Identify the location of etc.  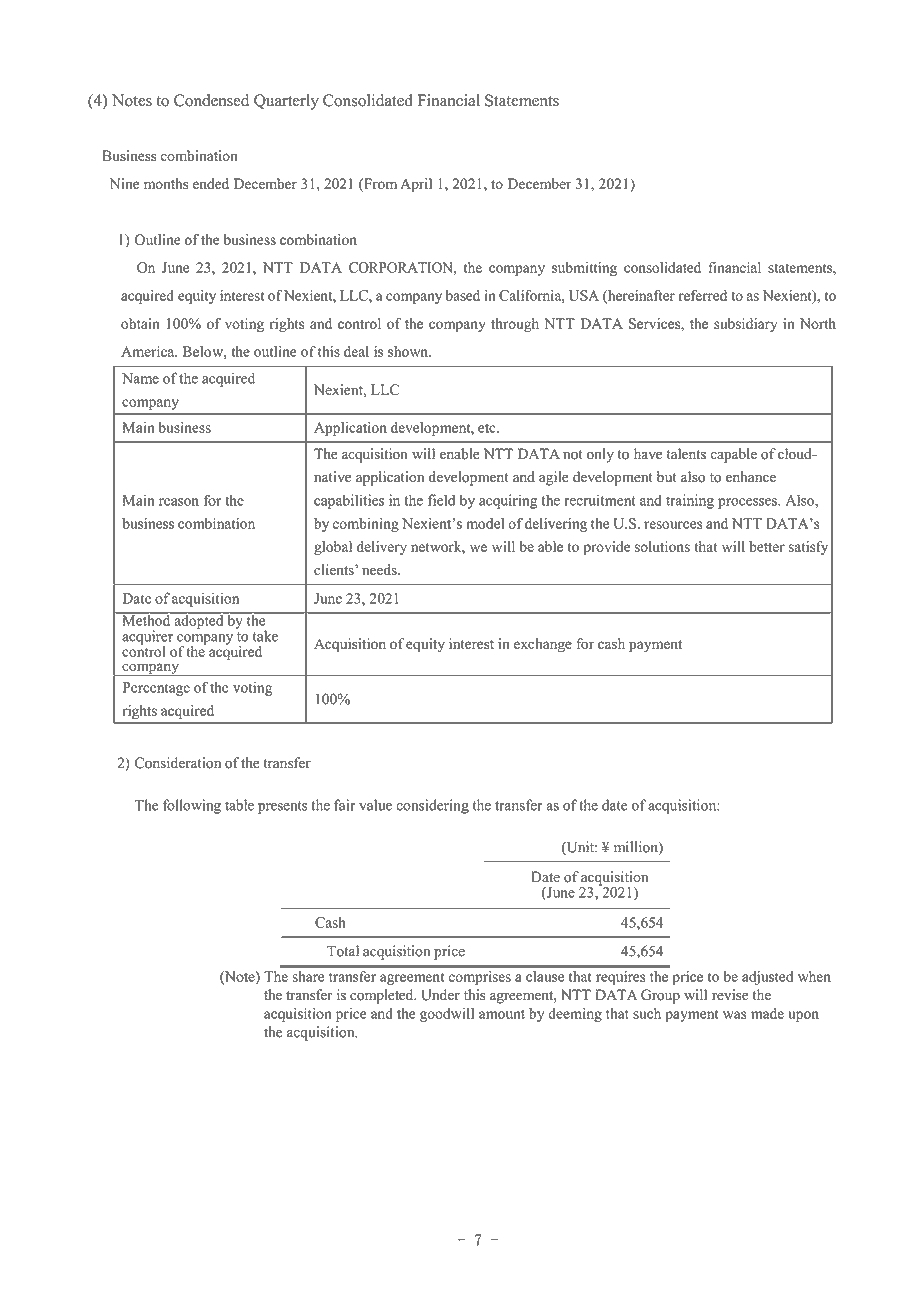
(488, 428).
